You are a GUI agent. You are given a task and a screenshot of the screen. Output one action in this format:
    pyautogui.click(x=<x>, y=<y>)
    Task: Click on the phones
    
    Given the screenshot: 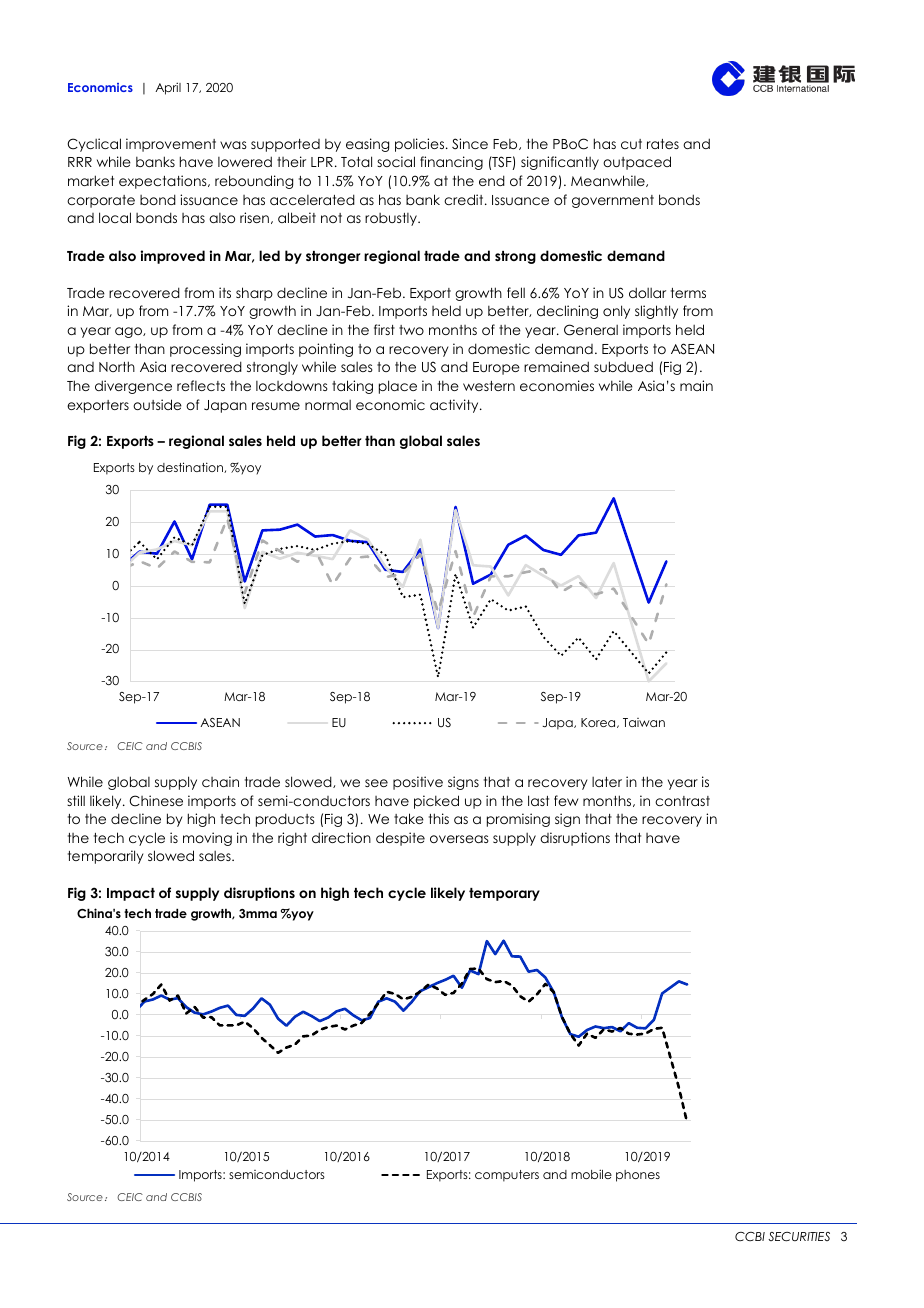 What is the action you would take?
    pyautogui.click(x=638, y=1176)
